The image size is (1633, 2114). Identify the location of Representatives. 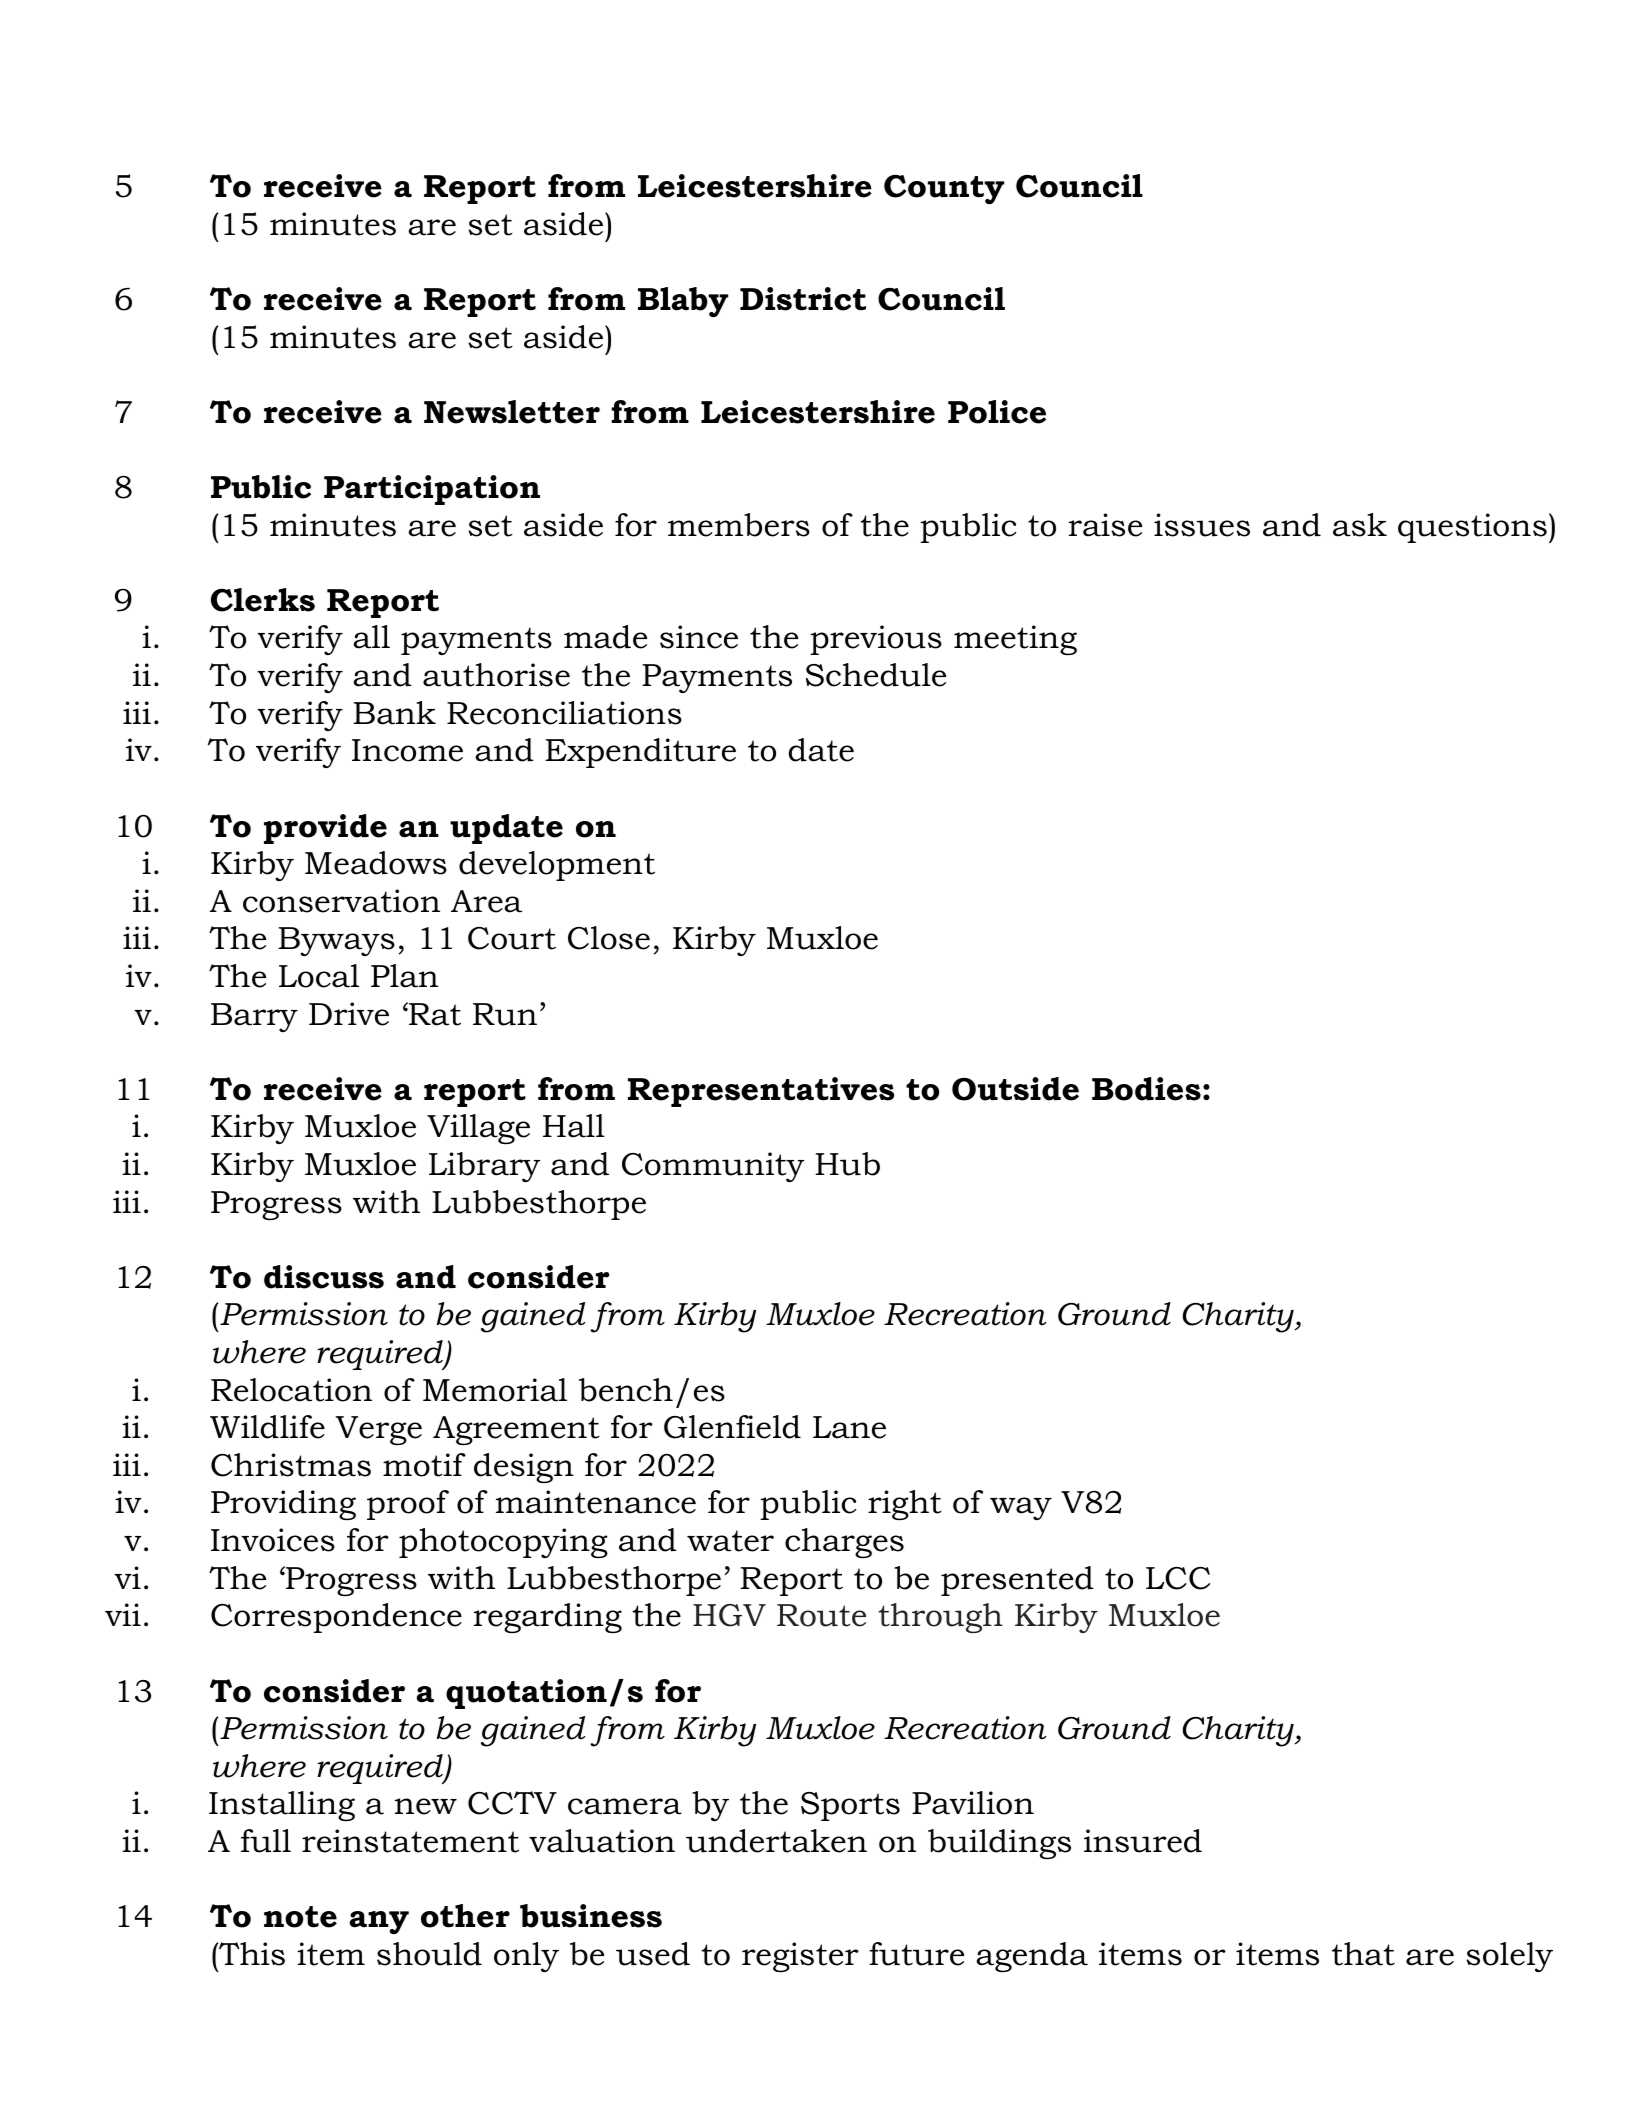
(761, 1092).
